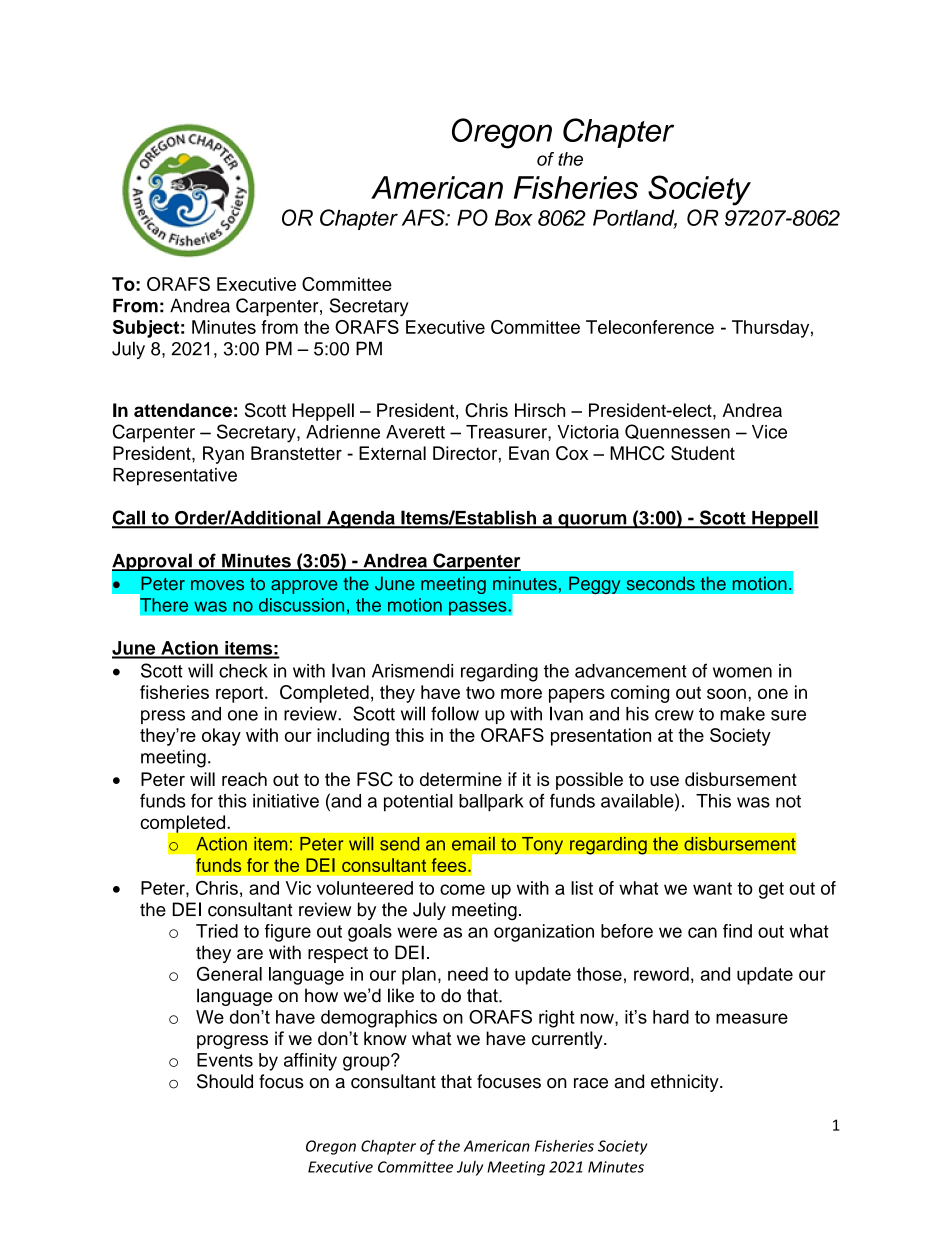  I want to click on Events, so click(225, 1060).
